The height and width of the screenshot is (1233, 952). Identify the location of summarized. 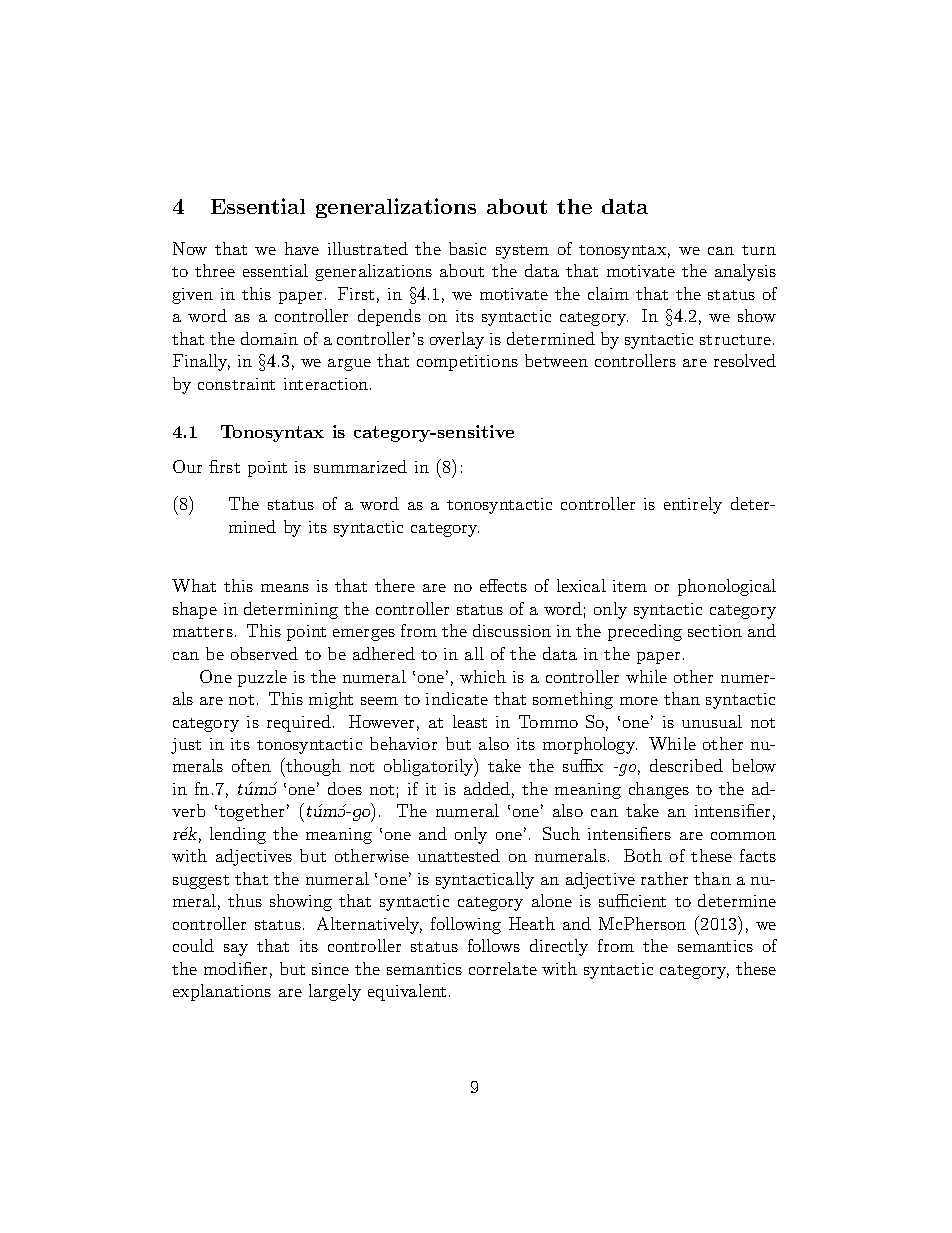
(360, 466).
